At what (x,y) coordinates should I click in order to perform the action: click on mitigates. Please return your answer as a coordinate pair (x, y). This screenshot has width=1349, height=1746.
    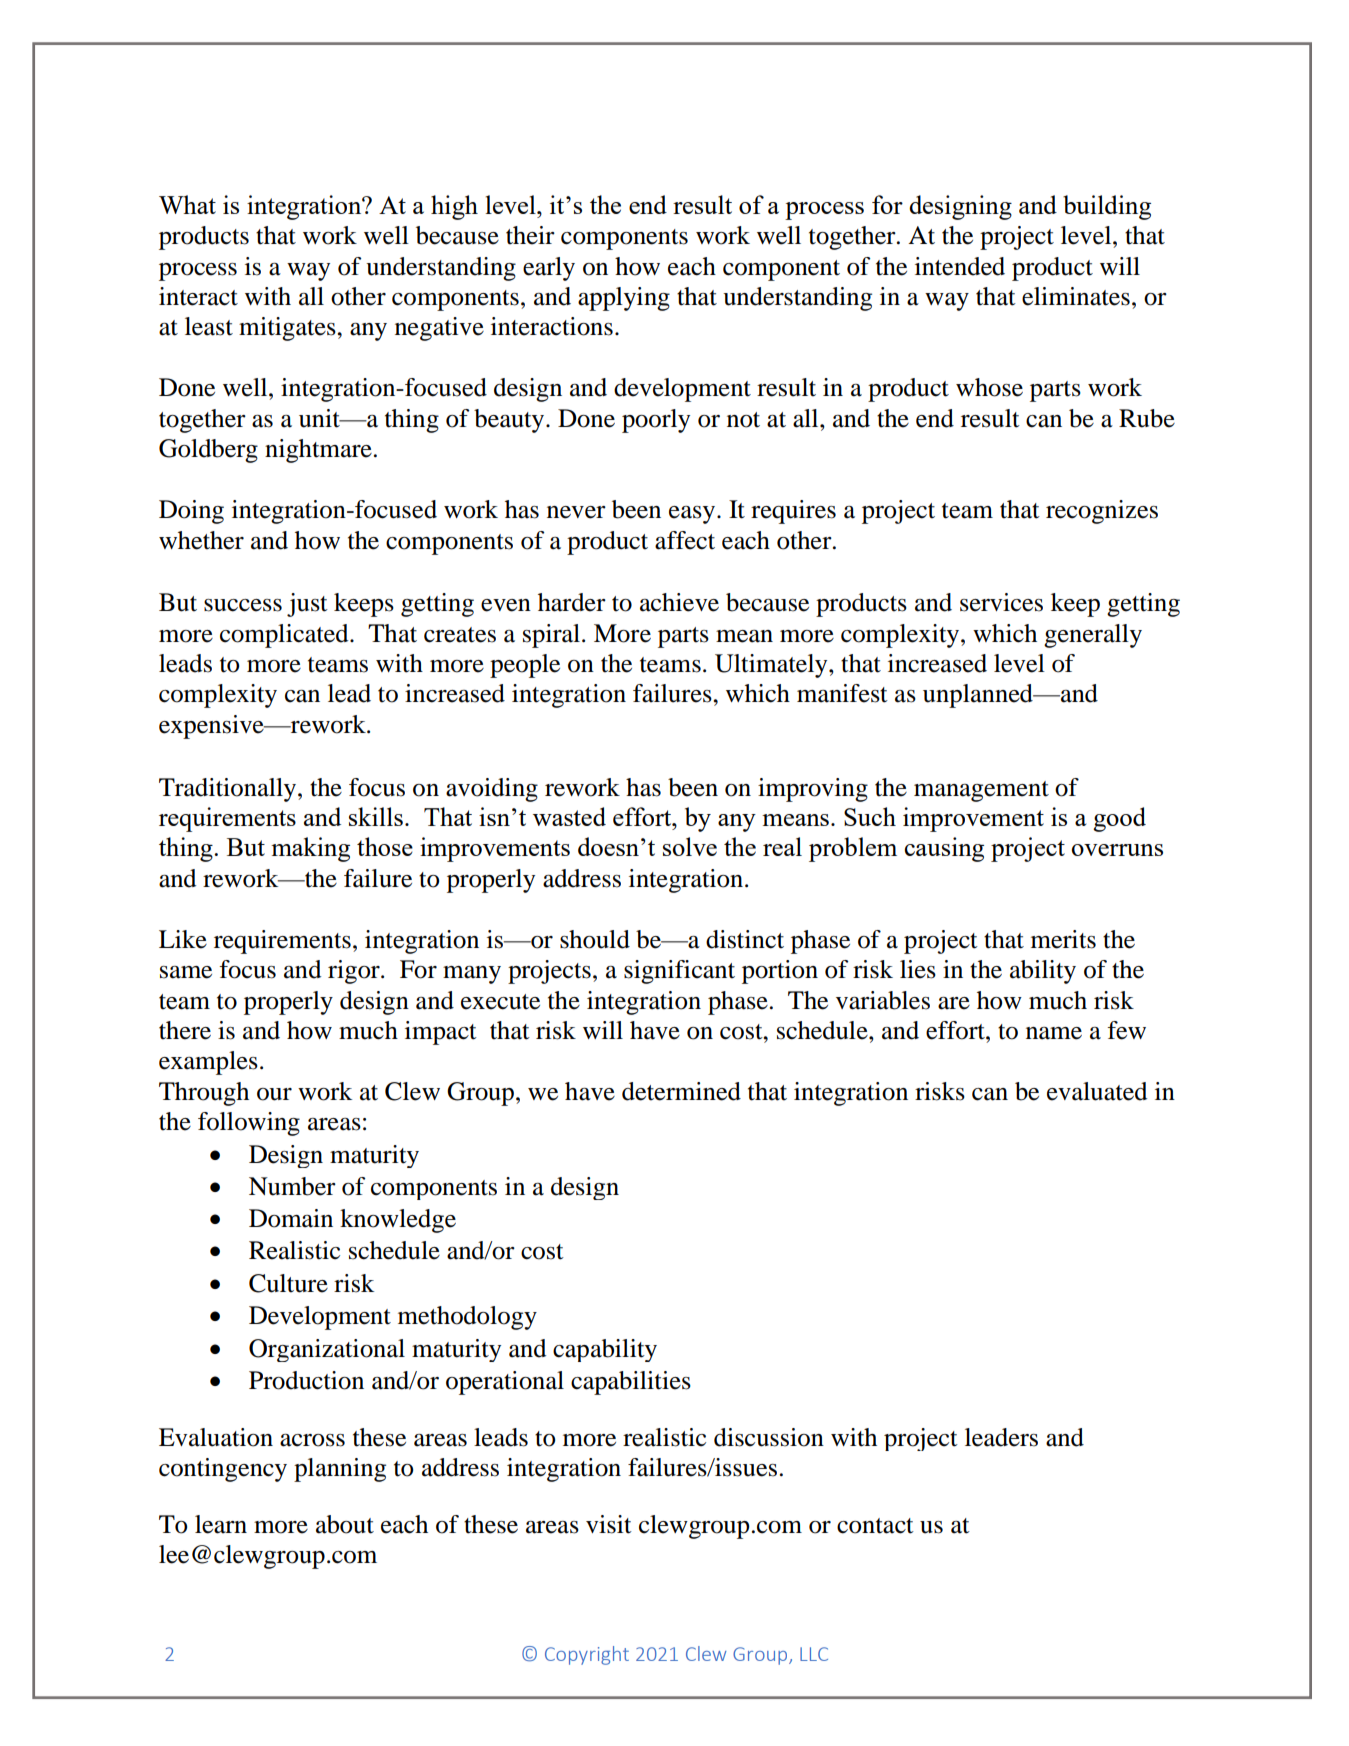
    Looking at the image, I should click on (288, 329).
